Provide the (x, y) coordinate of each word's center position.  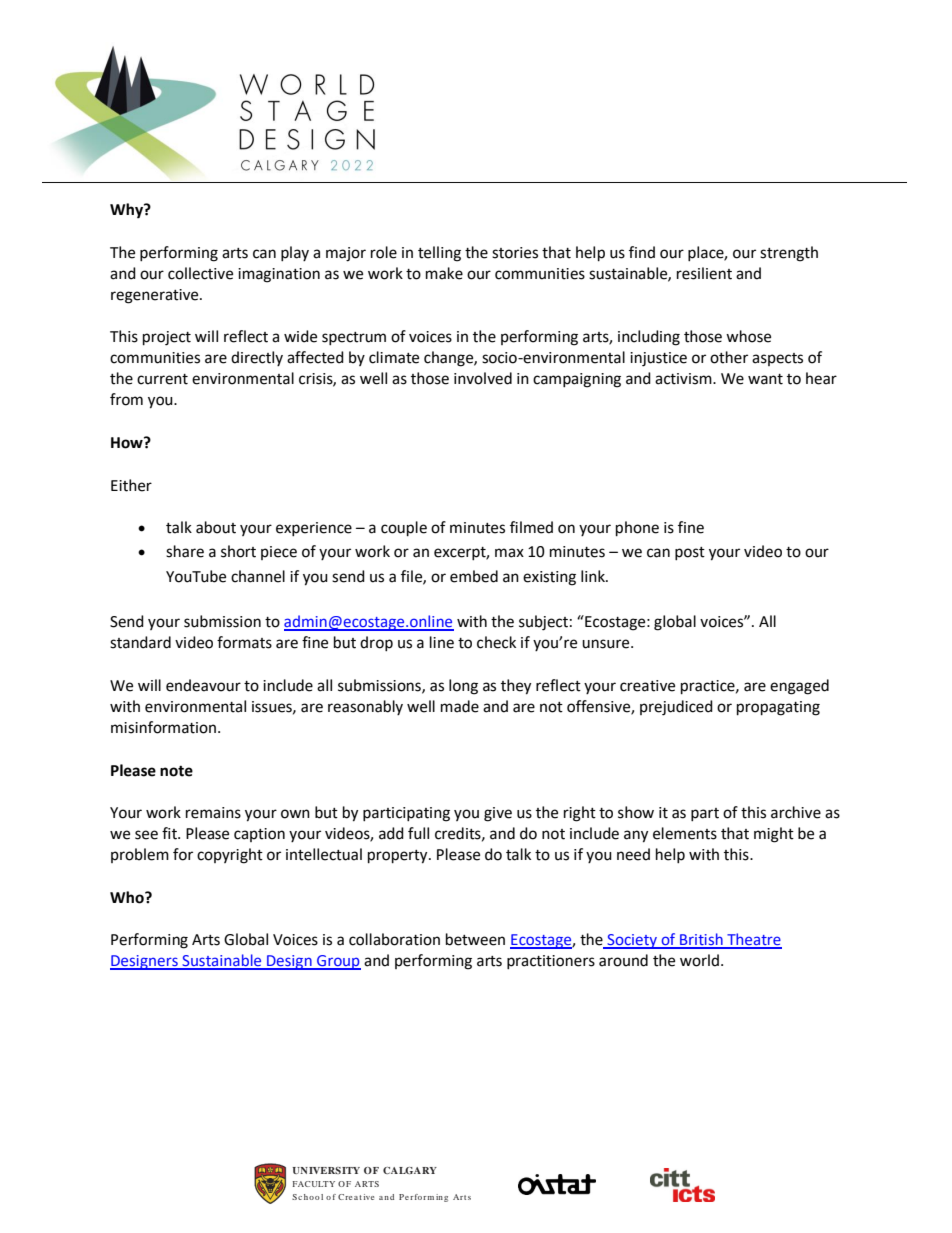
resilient (704, 273)
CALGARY (410, 1170)
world (699, 960)
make (444, 273)
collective (200, 273)
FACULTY (314, 1184)
